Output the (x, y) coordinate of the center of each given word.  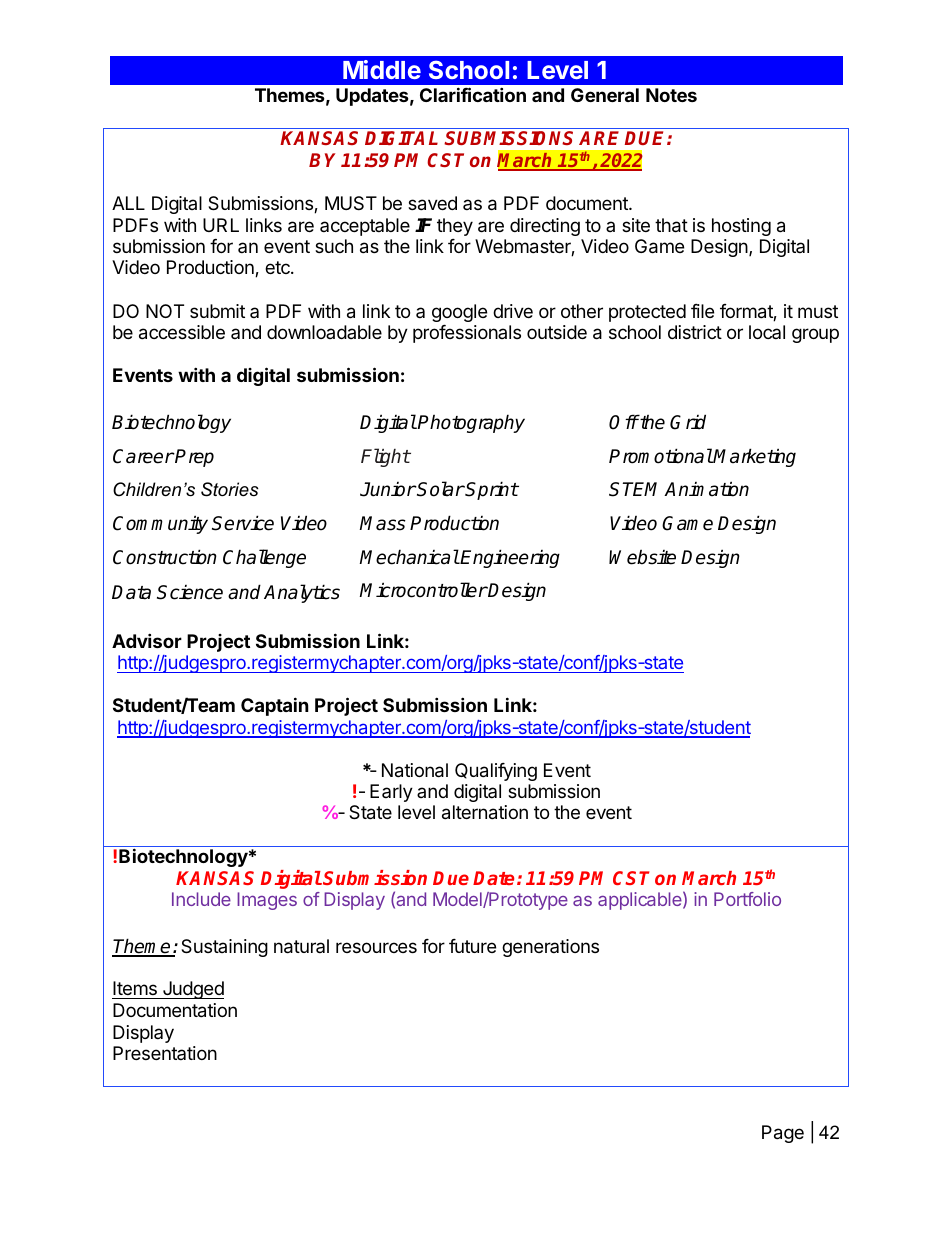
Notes (671, 95)
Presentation (165, 1053)
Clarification (473, 94)
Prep (194, 458)
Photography (470, 423)
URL (221, 225)
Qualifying (496, 772)
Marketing (754, 457)
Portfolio (747, 899)
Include (201, 899)
